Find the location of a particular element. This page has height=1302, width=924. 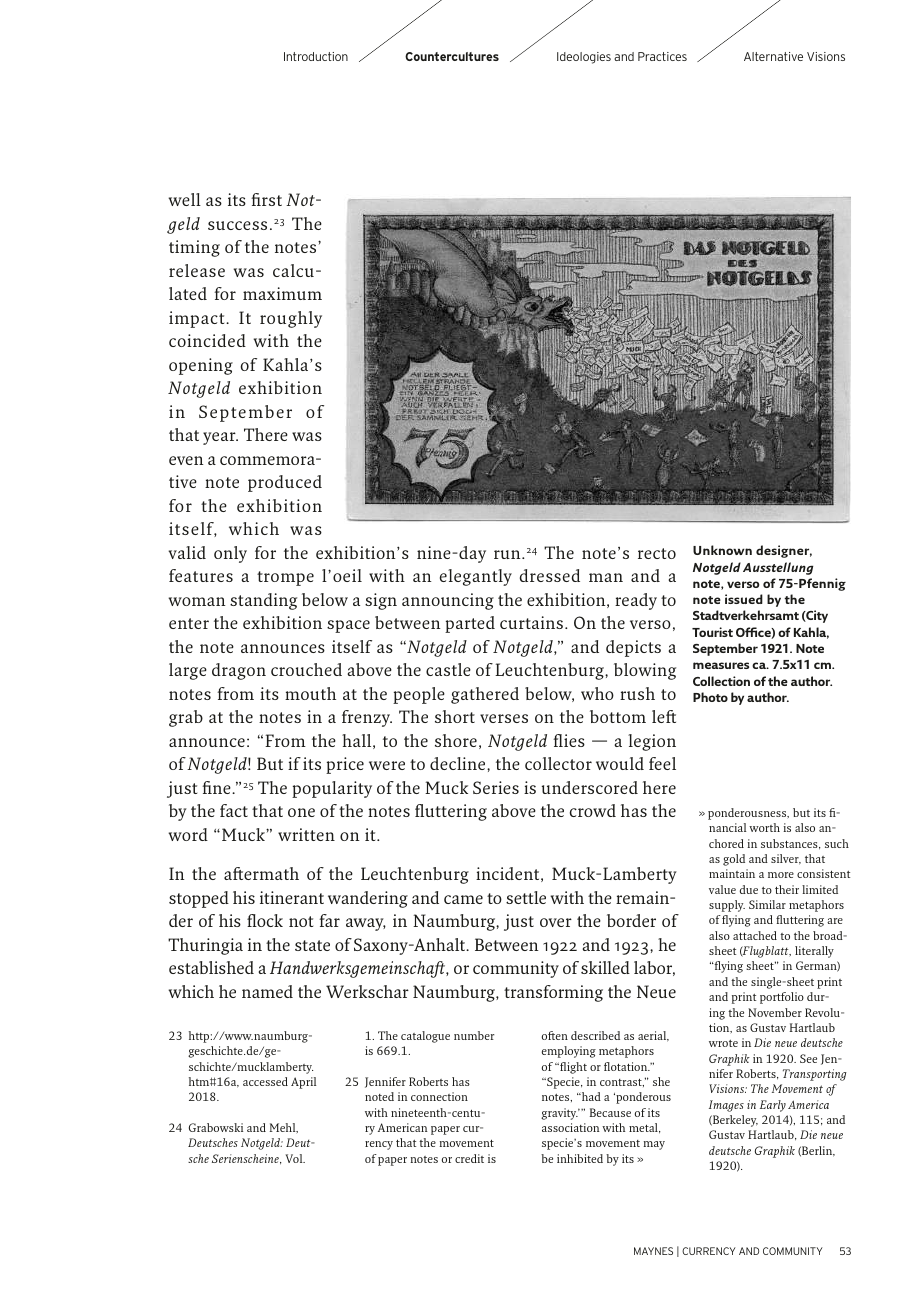

dressed is located at coordinates (550, 575).
